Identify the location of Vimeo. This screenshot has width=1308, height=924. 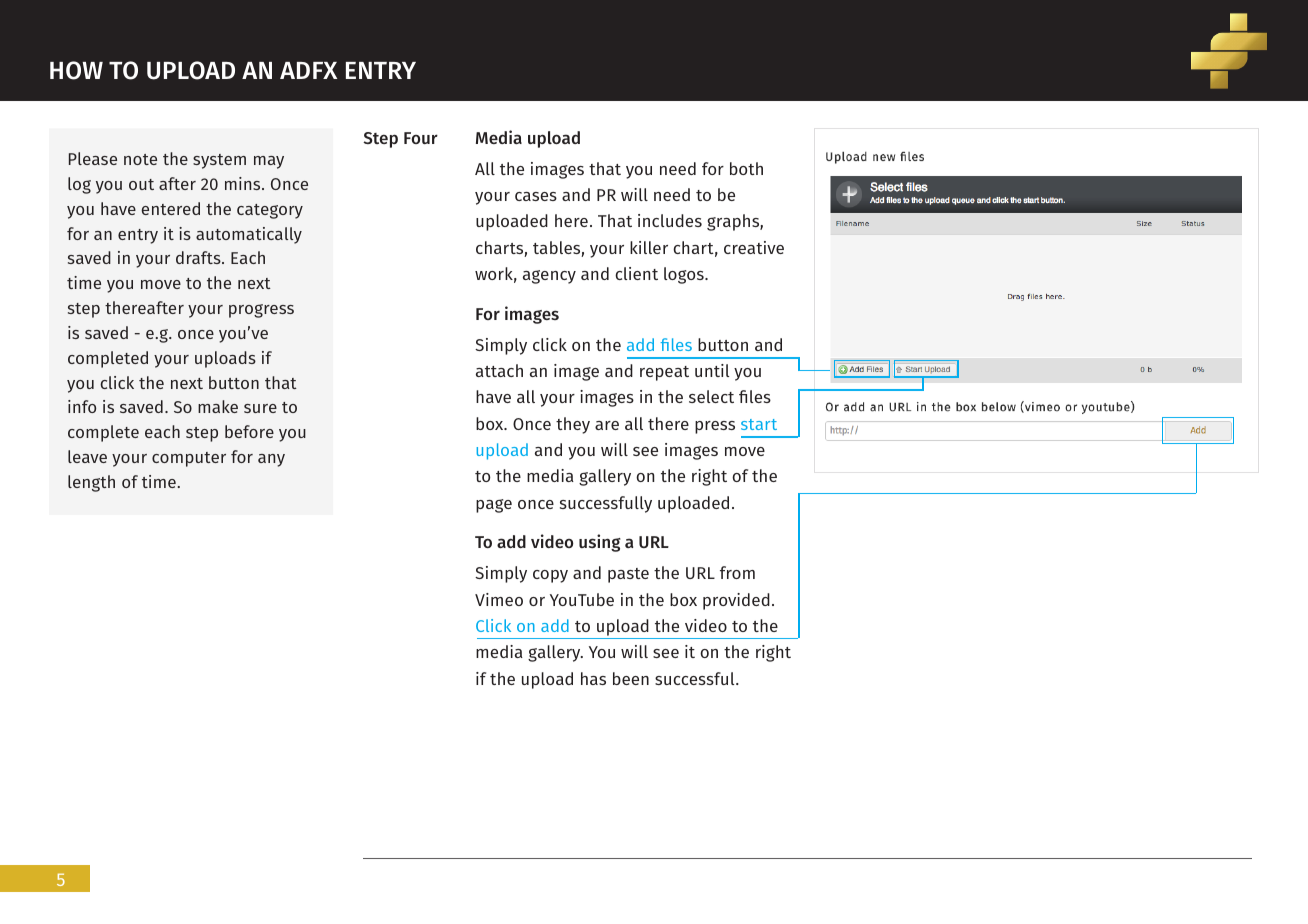
(499, 599).
